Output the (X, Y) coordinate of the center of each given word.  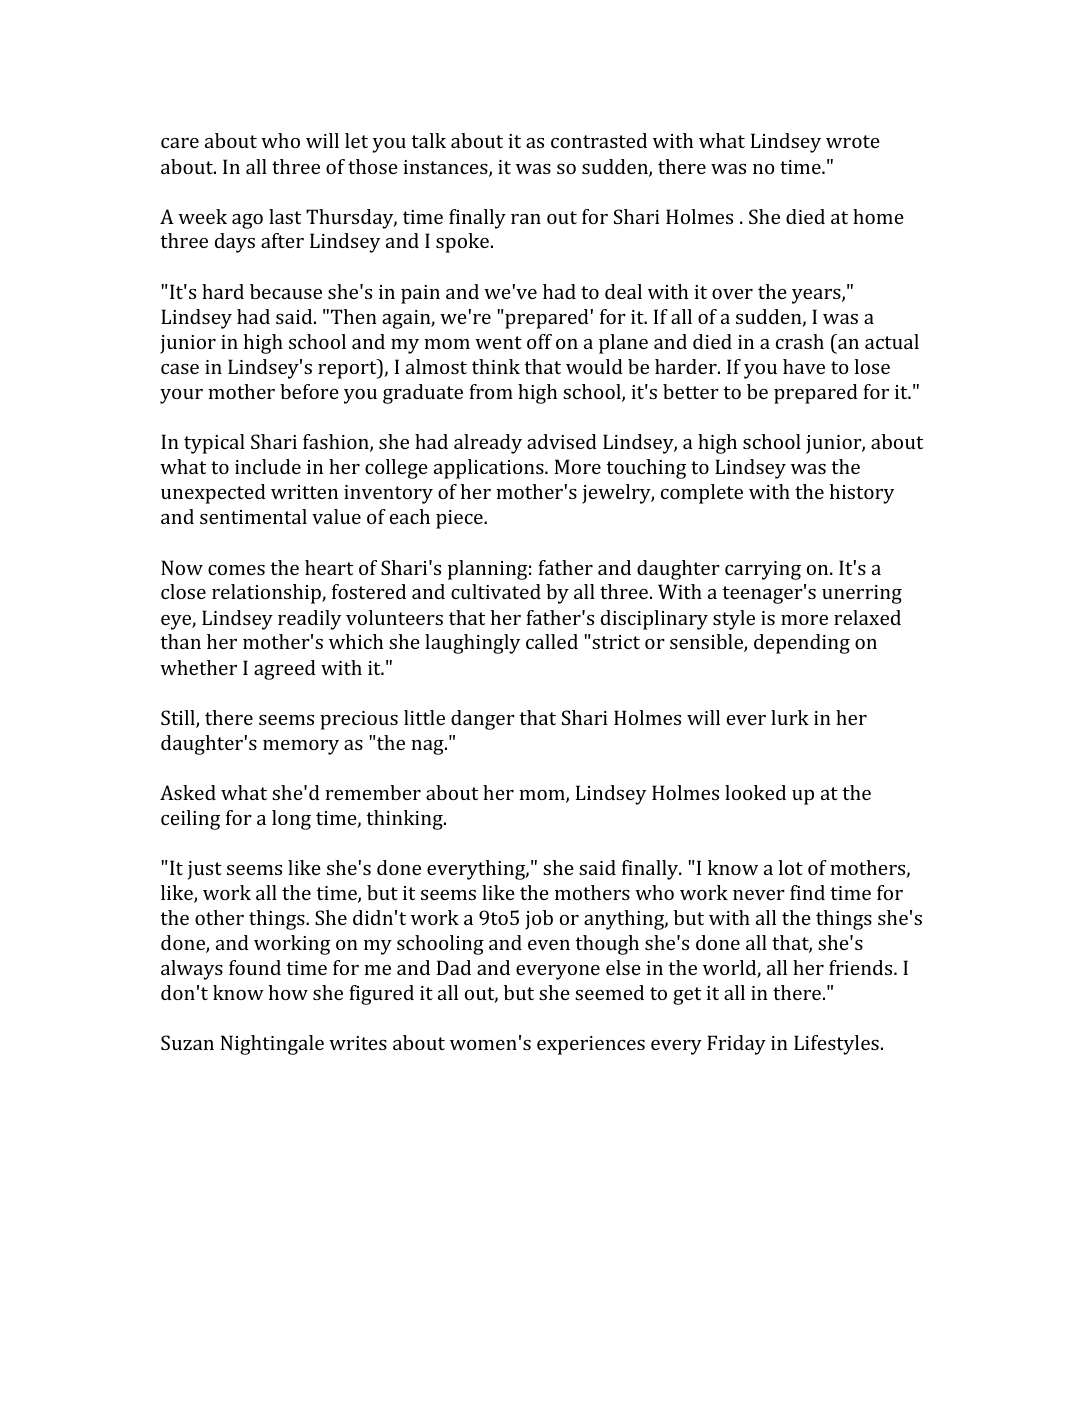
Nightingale (272, 1045)
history (861, 494)
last (285, 216)
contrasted (599, 140)
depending (802, 644)
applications (490, 469)
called (552, 641)
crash (800, 341)
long (291, 820)
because (286, 291)
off (539, 341)
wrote (853, 141)
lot (790, 867)
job (539, 920)
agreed (285, 670)
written (304, 492)
